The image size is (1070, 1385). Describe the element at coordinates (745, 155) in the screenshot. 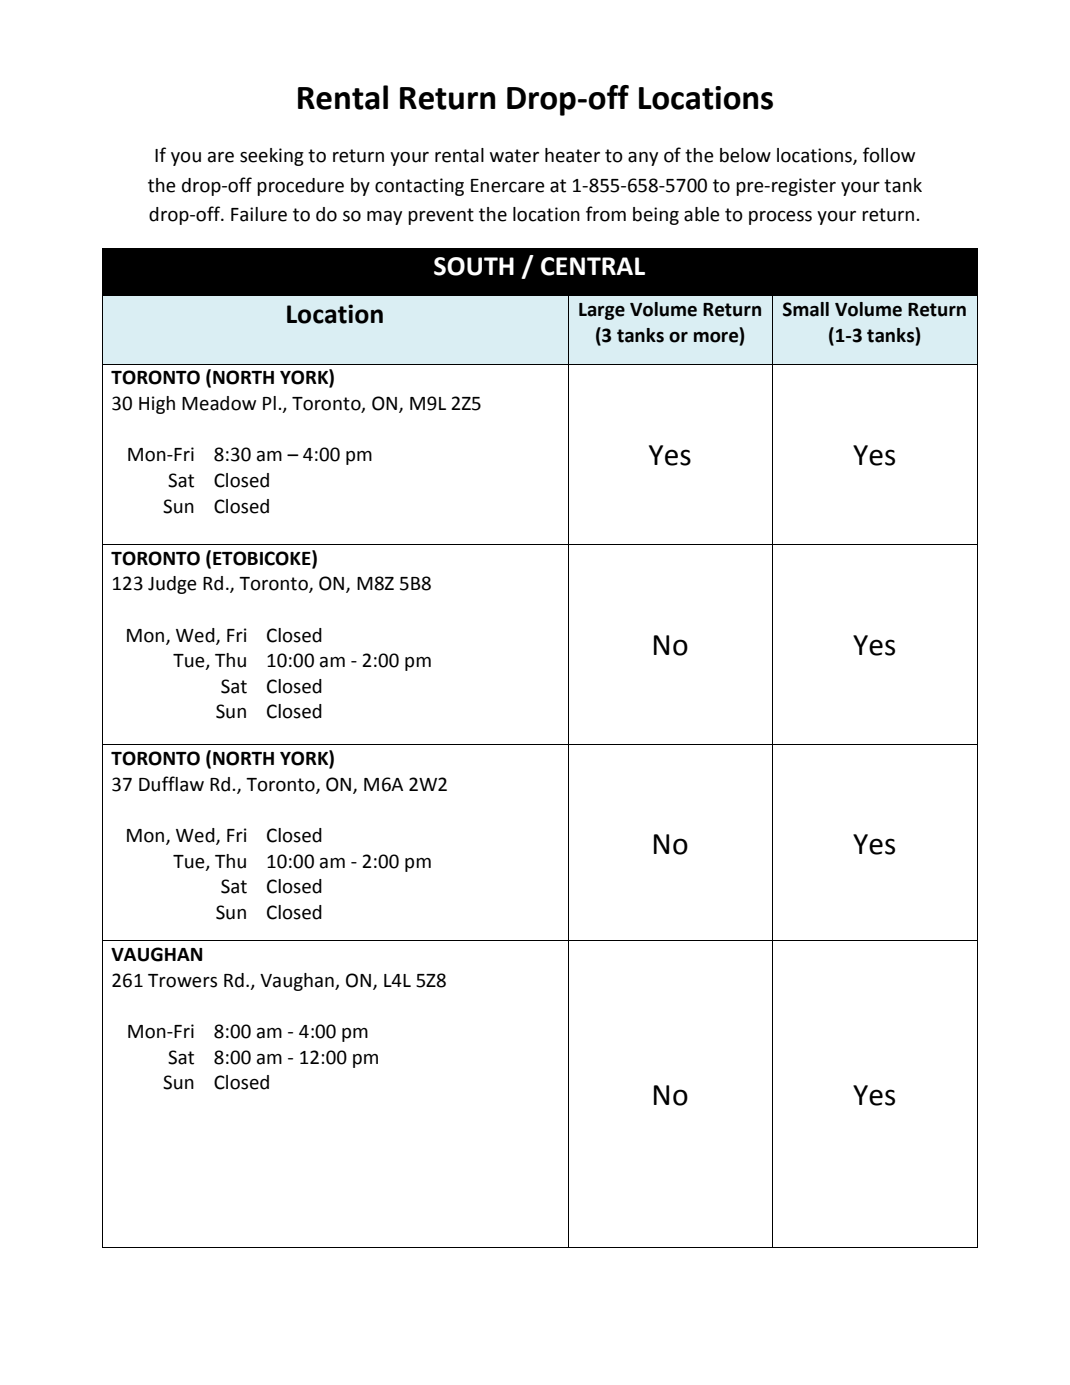

I see `below` at that location.
